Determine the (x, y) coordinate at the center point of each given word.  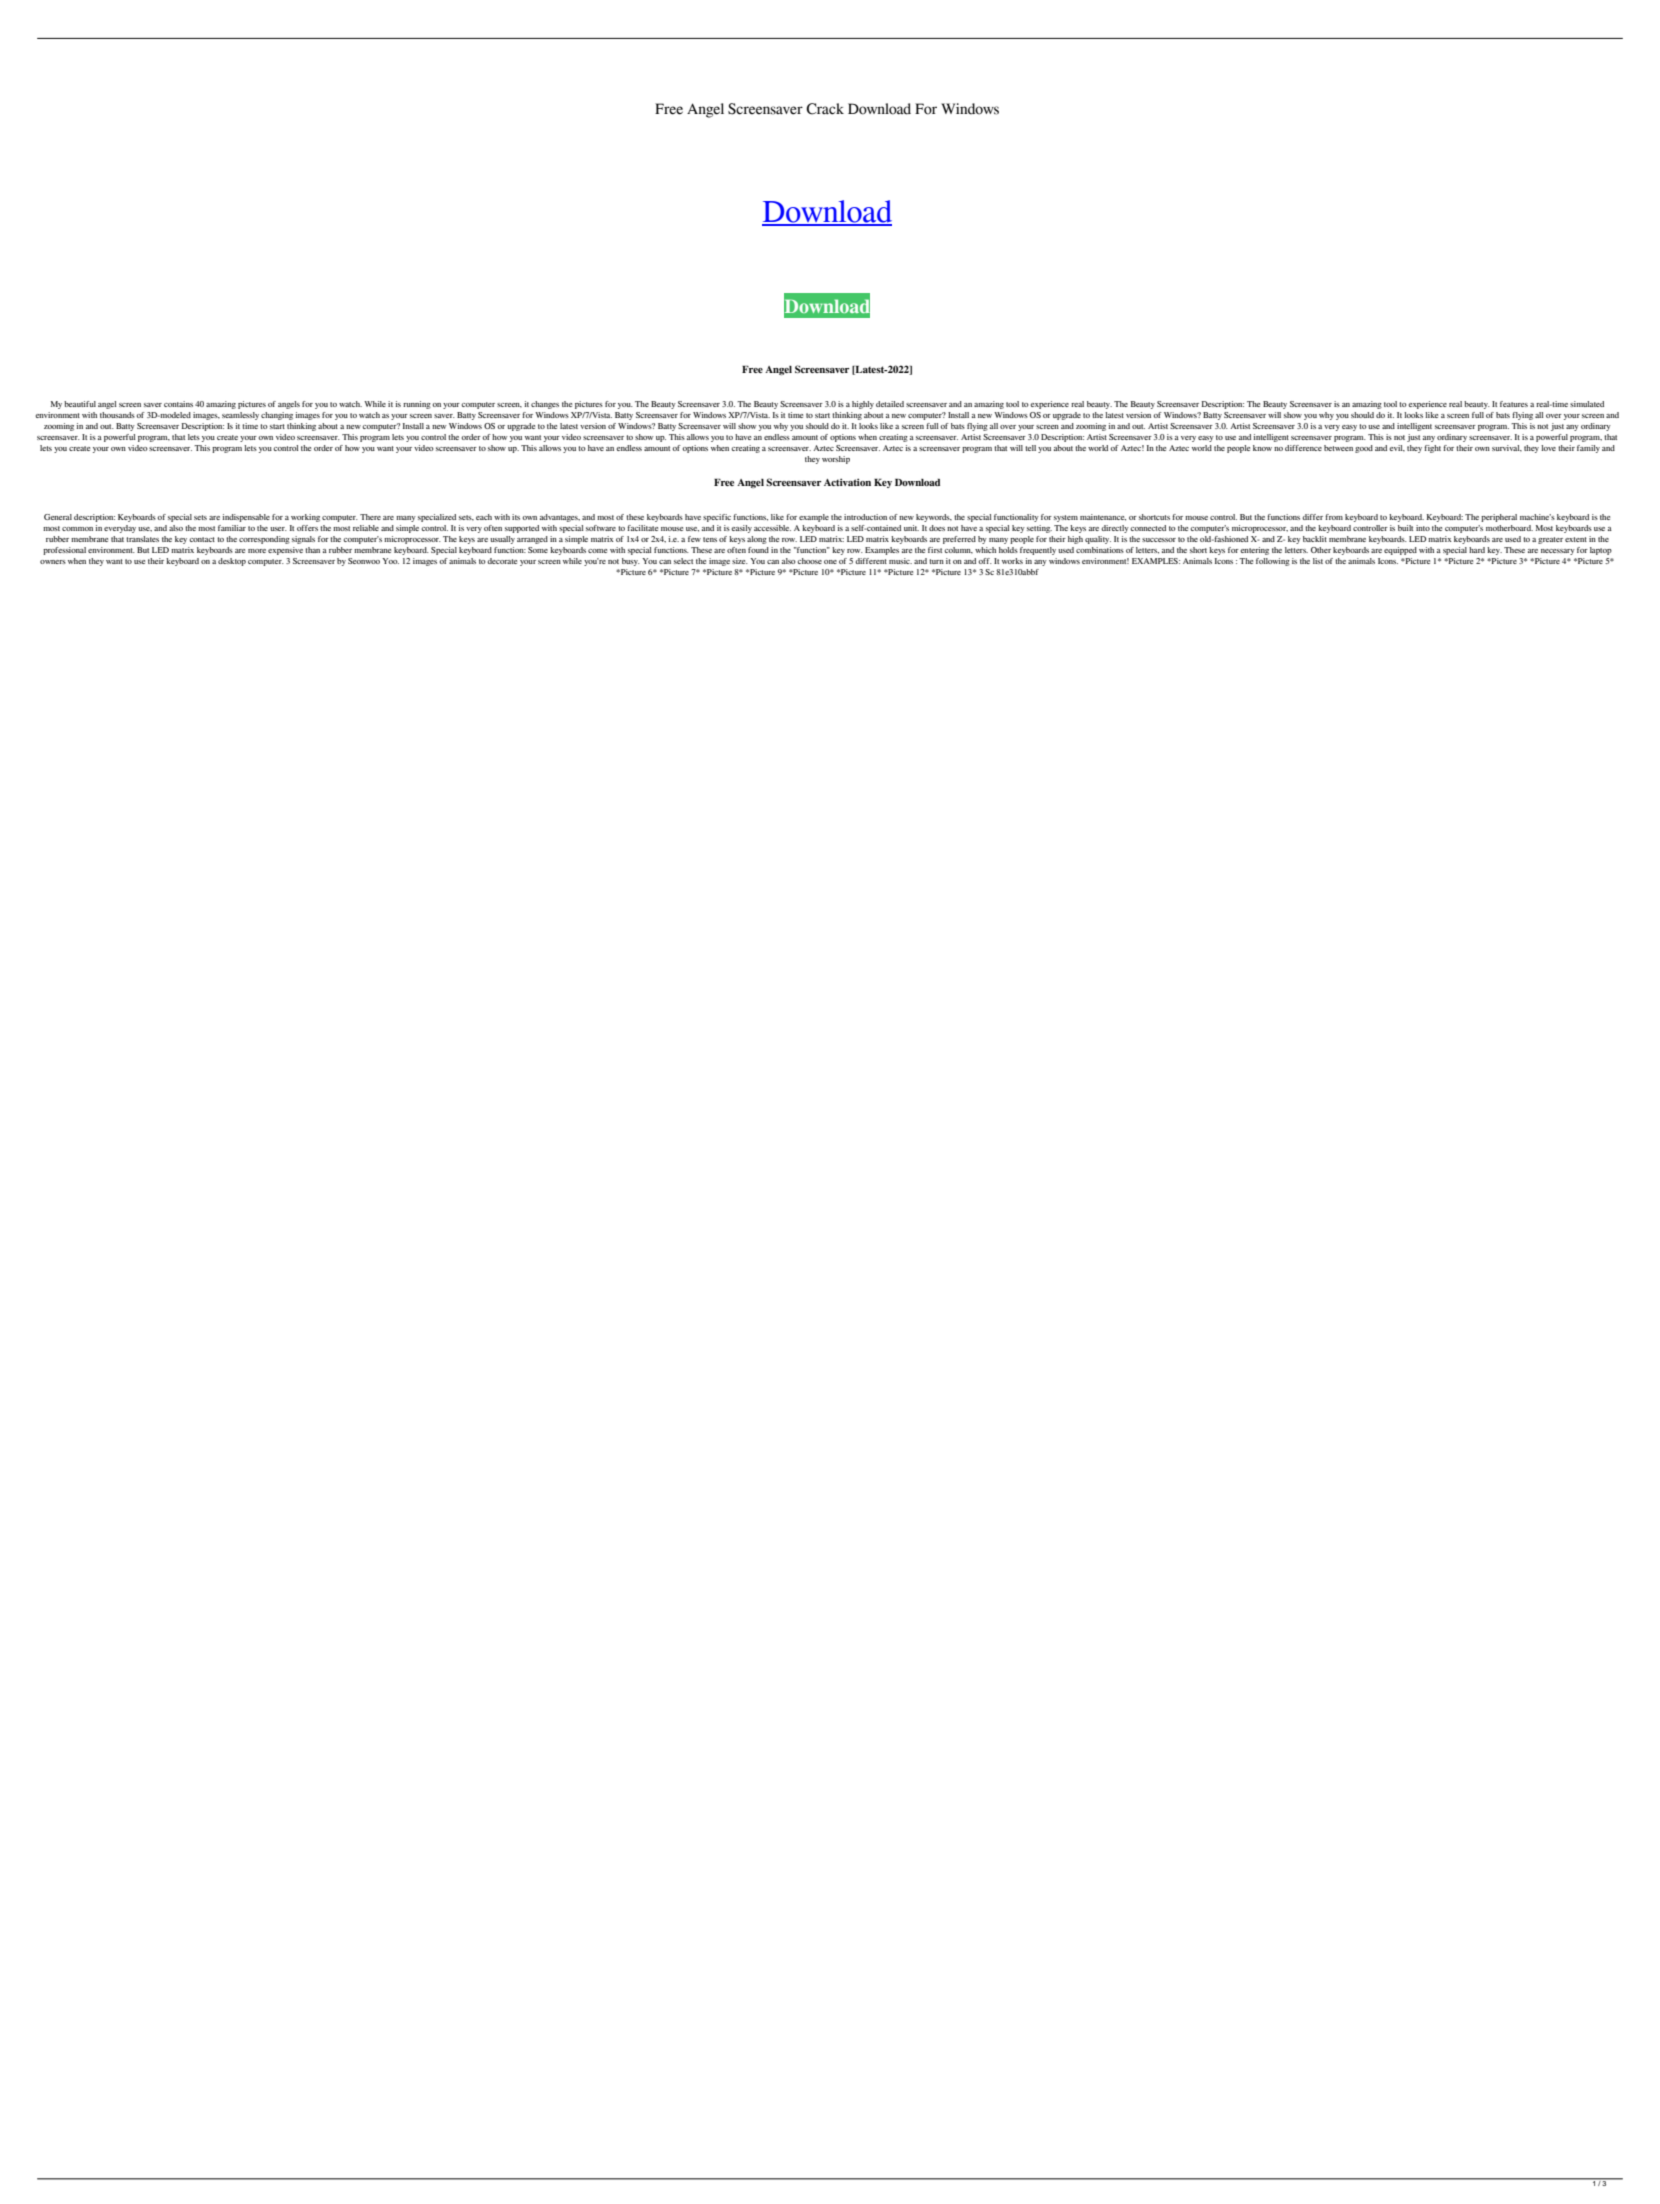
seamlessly (240, 416)
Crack (825, 109)
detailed (890, 404)
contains (178, 404)
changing (277, 416)
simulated (1587, 404)
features (1514, 404)
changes (545, 405)
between (1338, 448)
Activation (847, 482)
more (257, 551)
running (417, 405)
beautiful (80, 404)
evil (1397, 448)
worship (836, 460)
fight (1432, 449)
